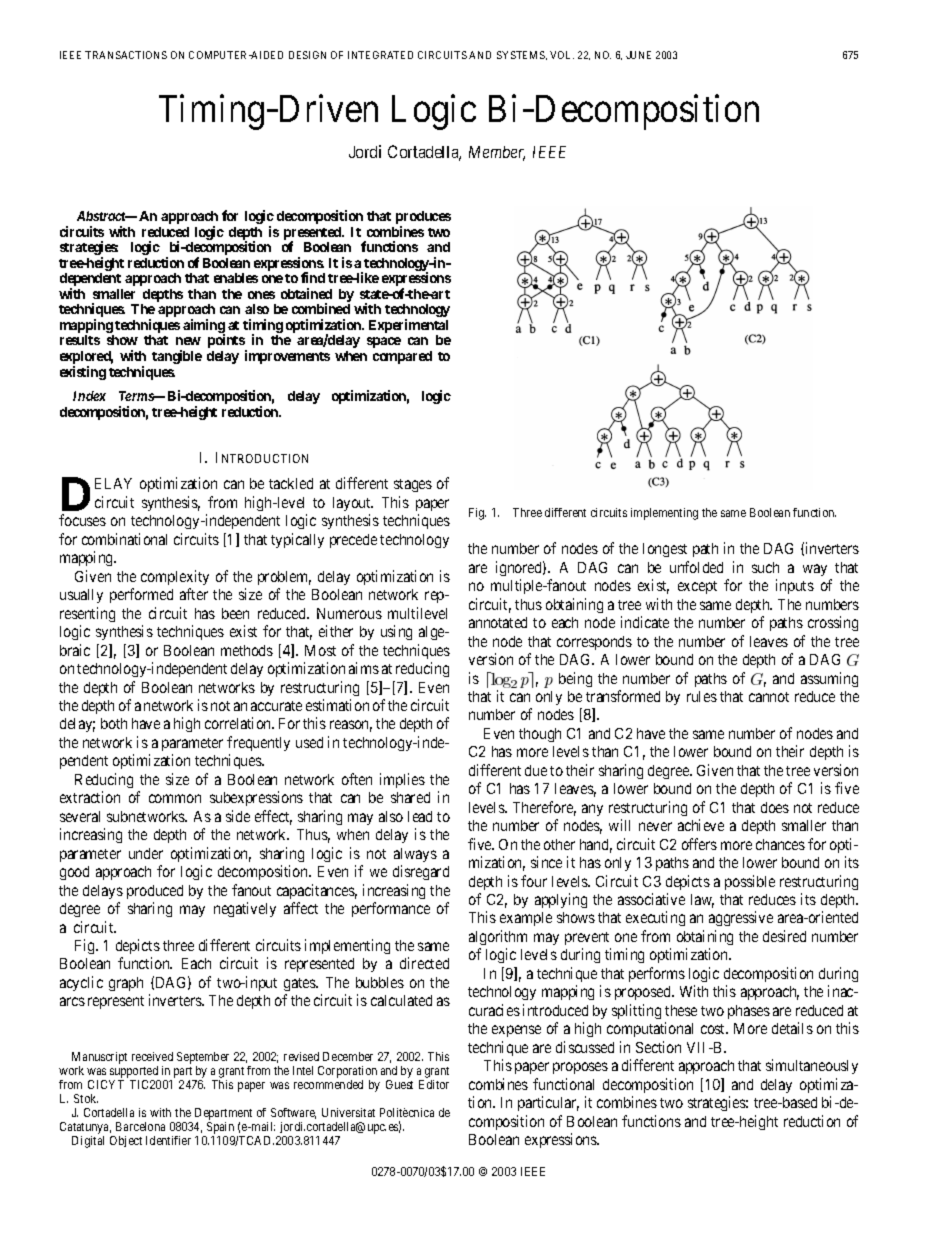  I want to click on longest, so click(665, 550).
